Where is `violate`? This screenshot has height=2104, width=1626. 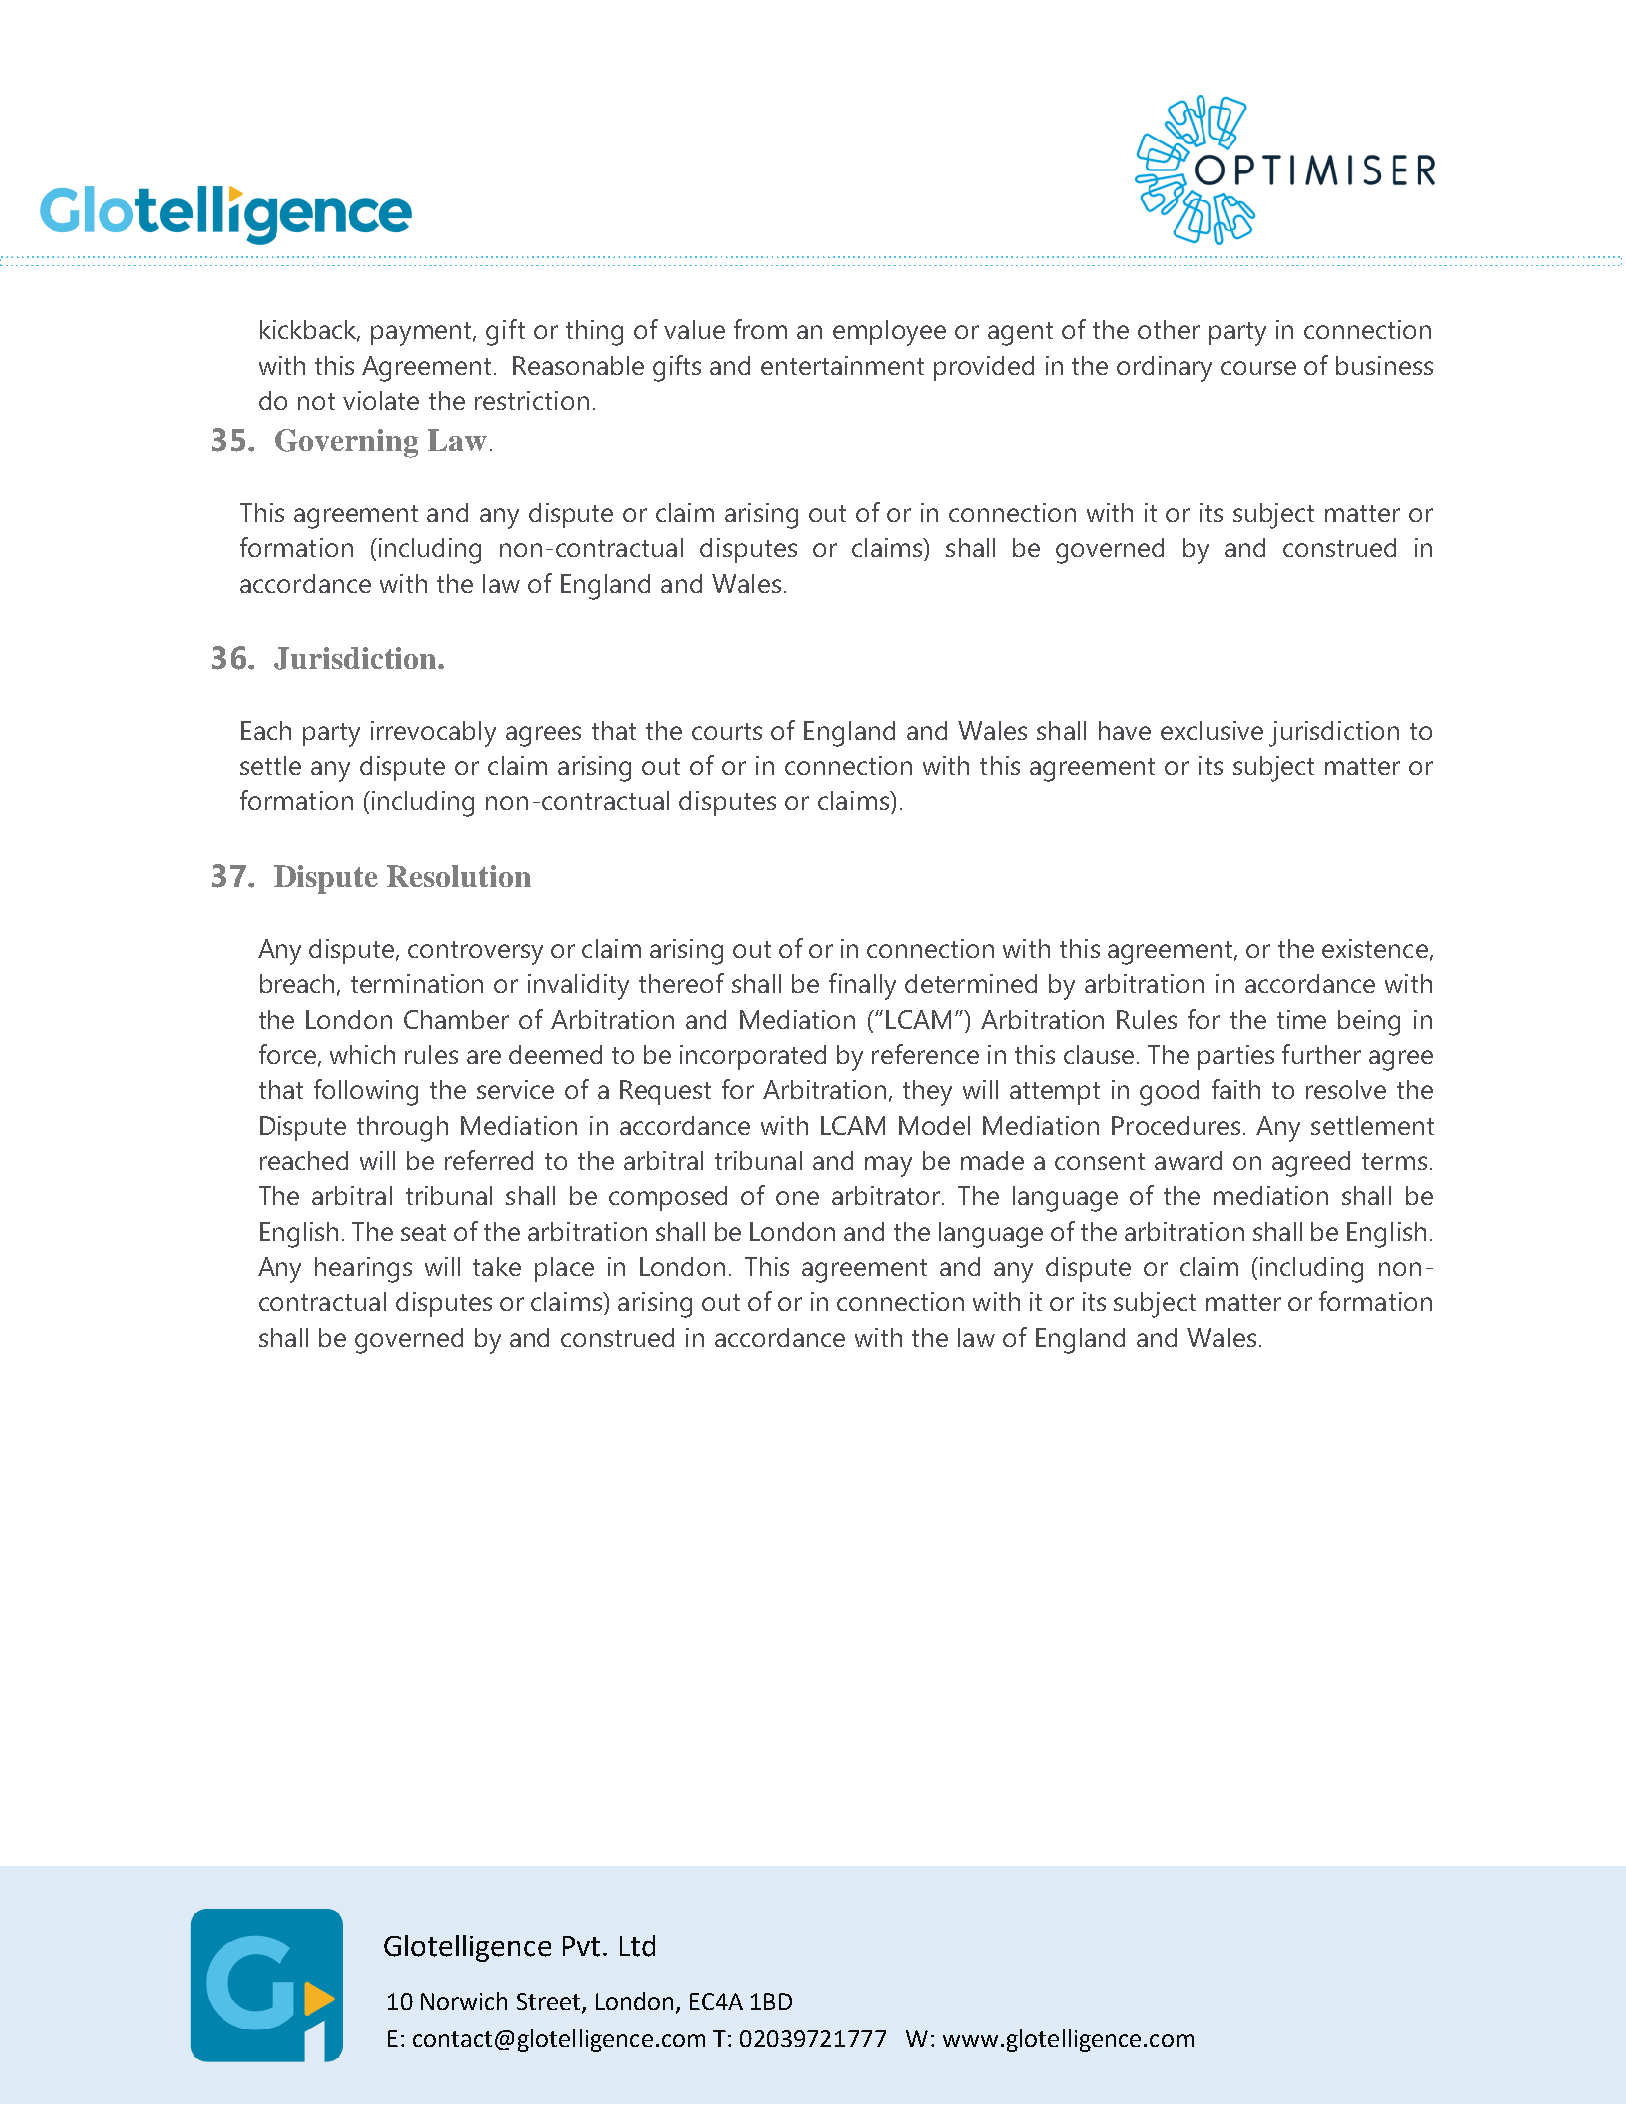 violate is located at coordinates (381, 400).
